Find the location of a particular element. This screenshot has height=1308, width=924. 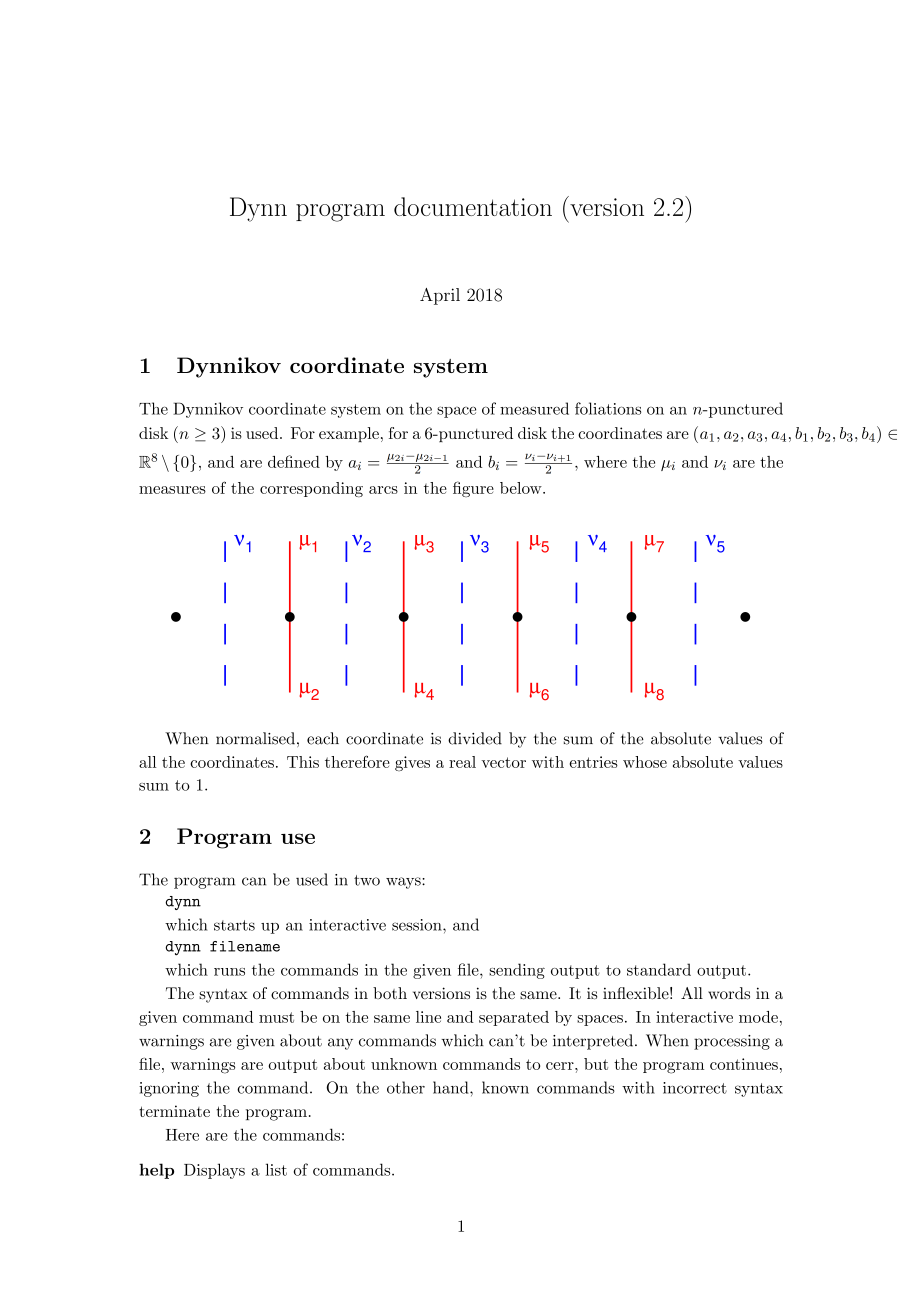

standard is located at coordinates (659, 969).
